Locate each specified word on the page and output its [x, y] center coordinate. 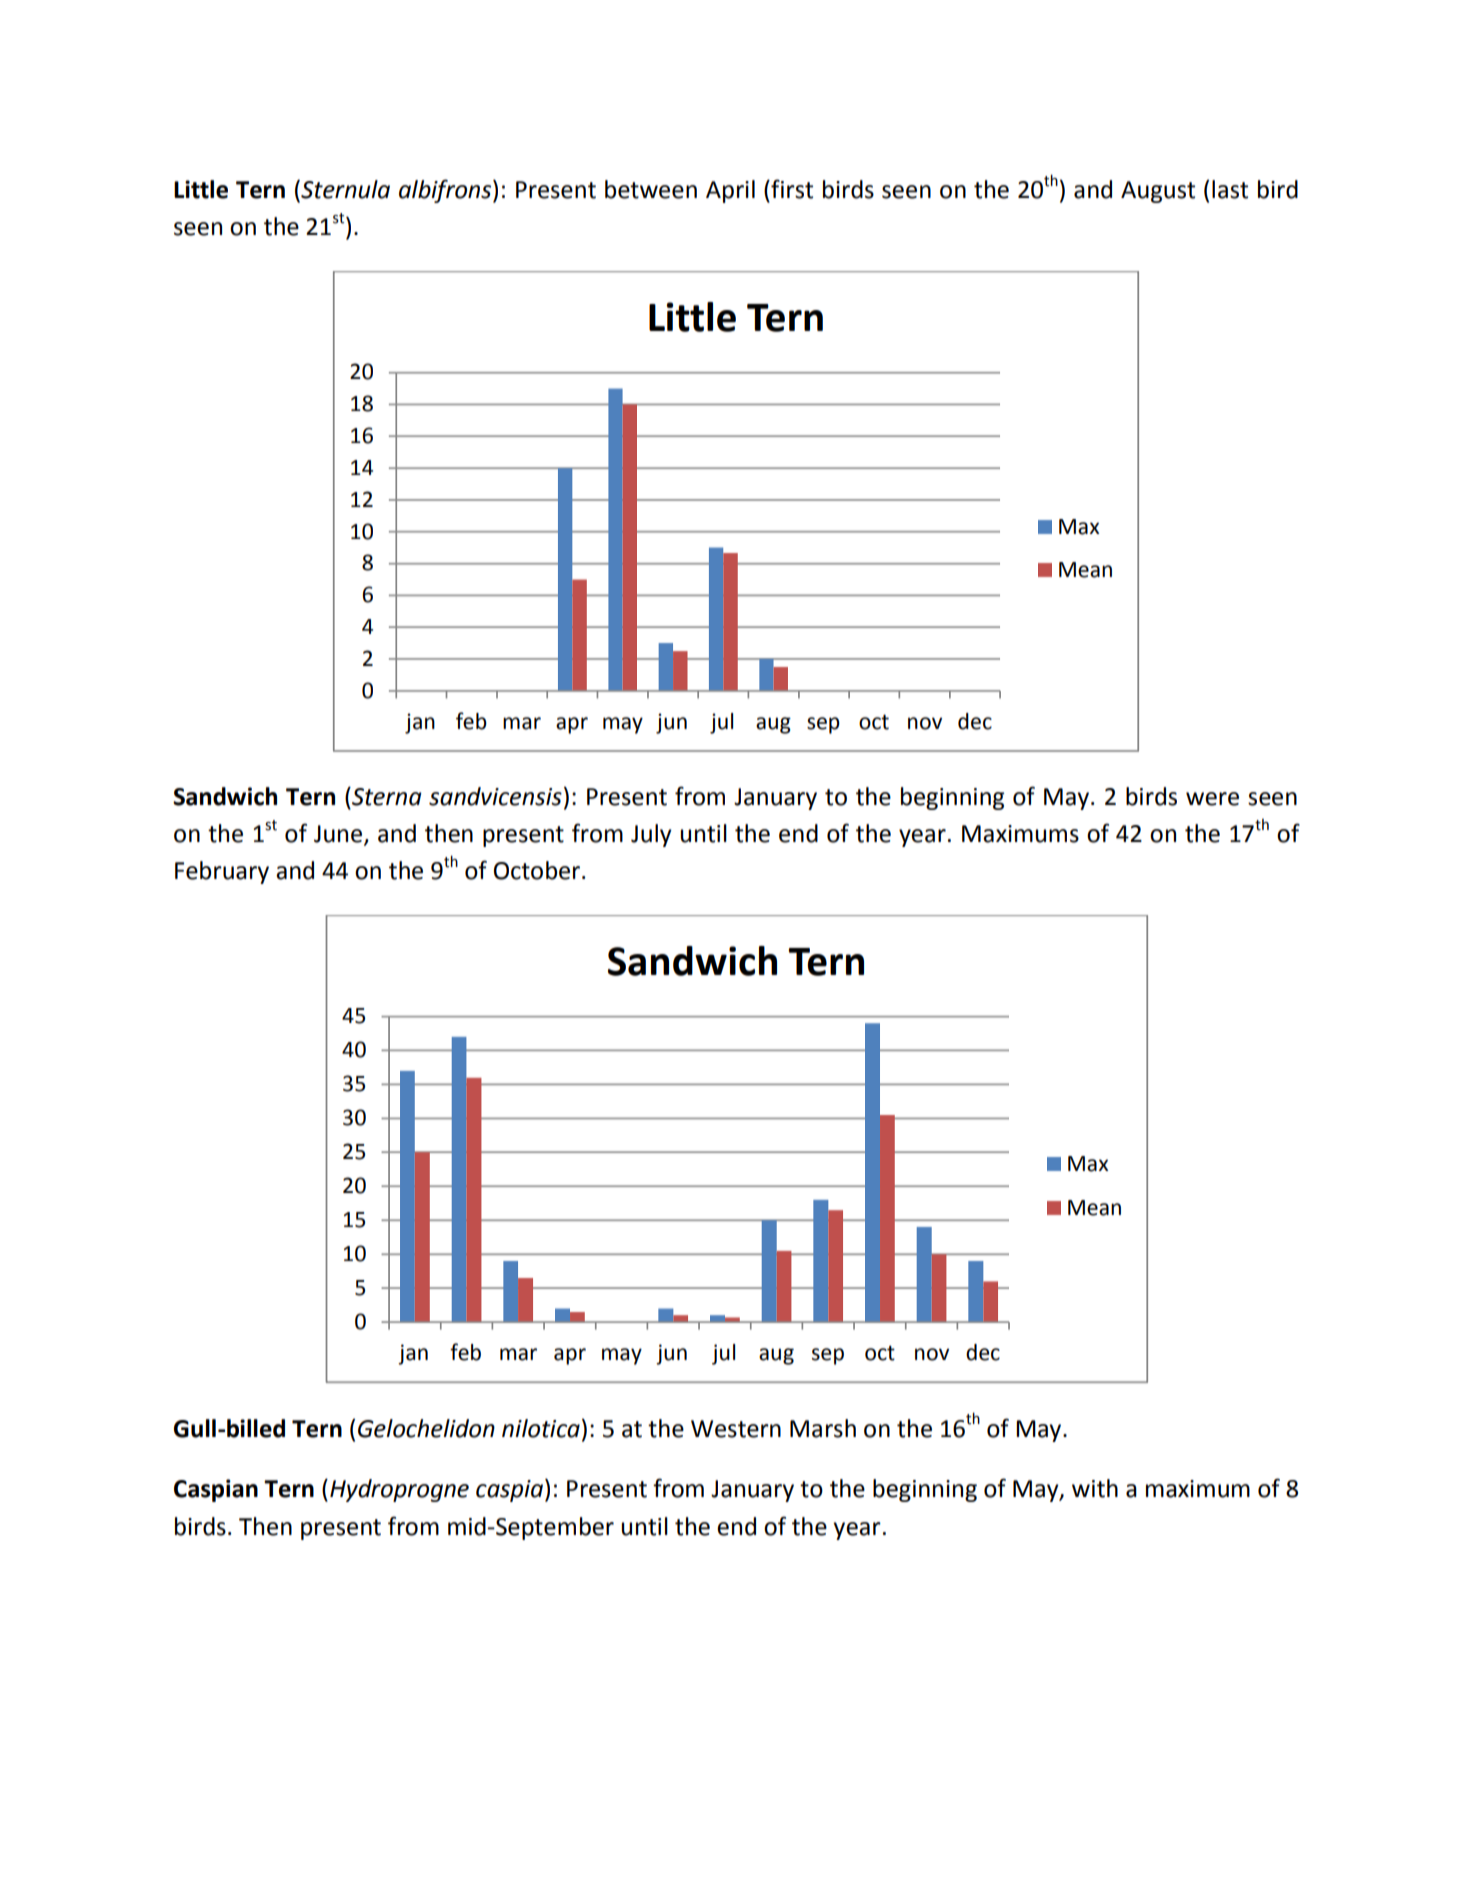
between [651, 189]
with [1095, 1488]
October [538, 870]
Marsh [823, 1428]
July [651, 835]
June [339, 835]
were [1212, 799]
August [1158, 192]
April [730, 191]
